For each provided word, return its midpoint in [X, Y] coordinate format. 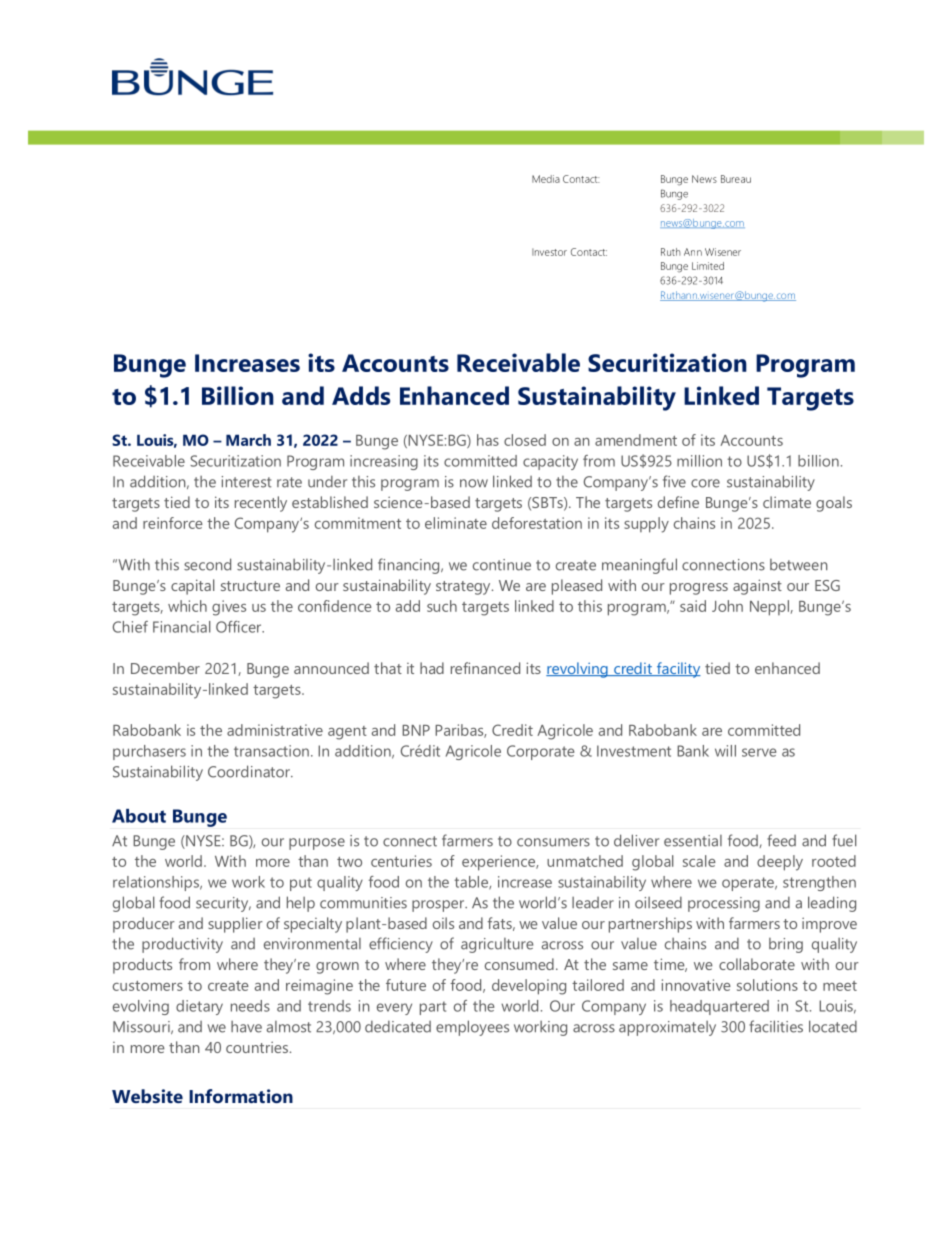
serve [759, 752]
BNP [416, 730]
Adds [361, 395]
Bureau [736, 179]
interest [247, 482]
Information [241, 1096]
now [474, 483]
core [705, 483]
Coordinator [250, 771]
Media [546, 179]
